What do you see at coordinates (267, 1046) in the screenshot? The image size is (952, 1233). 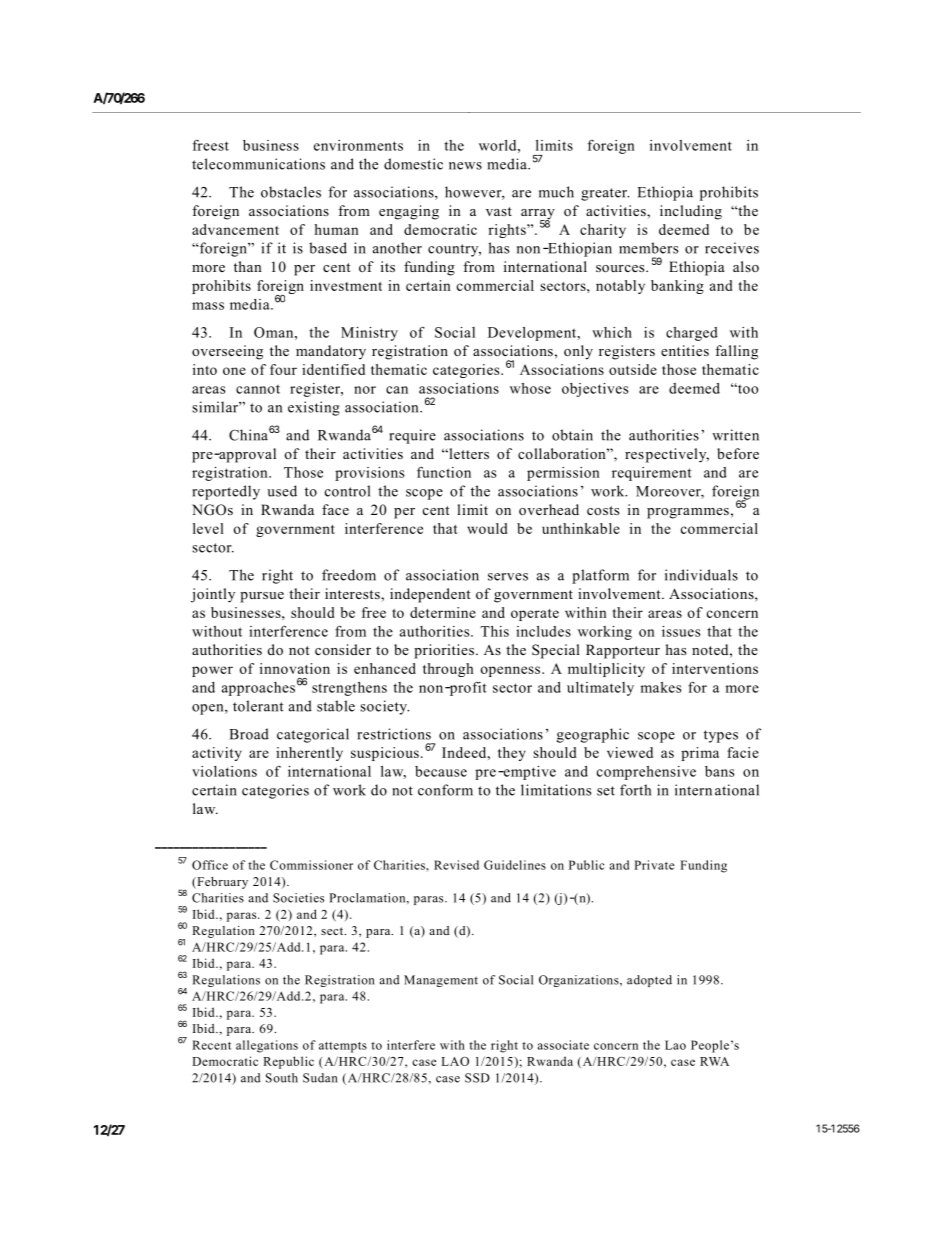 I see `allegations` at bounding box center [267, 1046].
